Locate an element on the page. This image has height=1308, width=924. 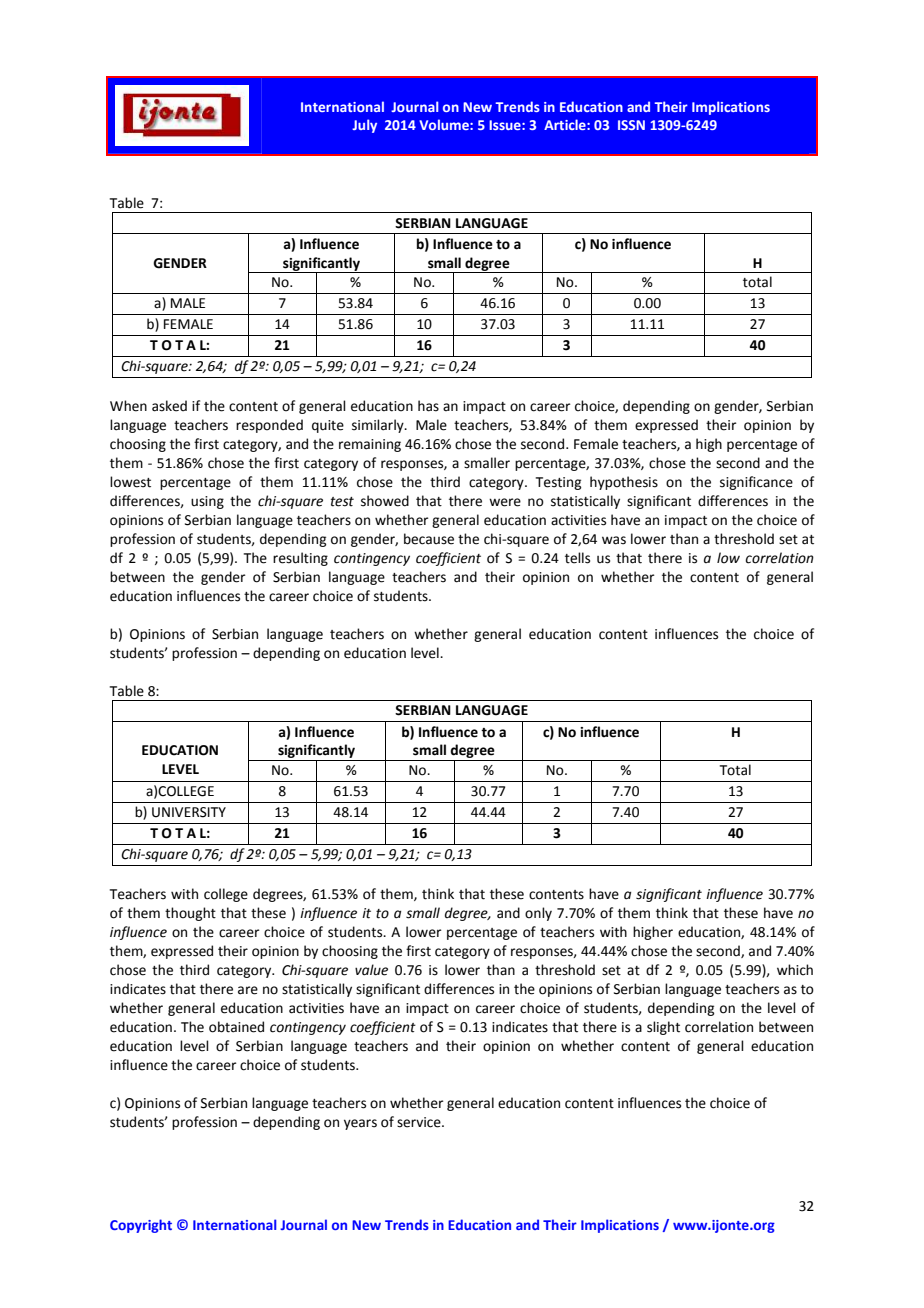
ISSN is located at coordinates (631, 125).
